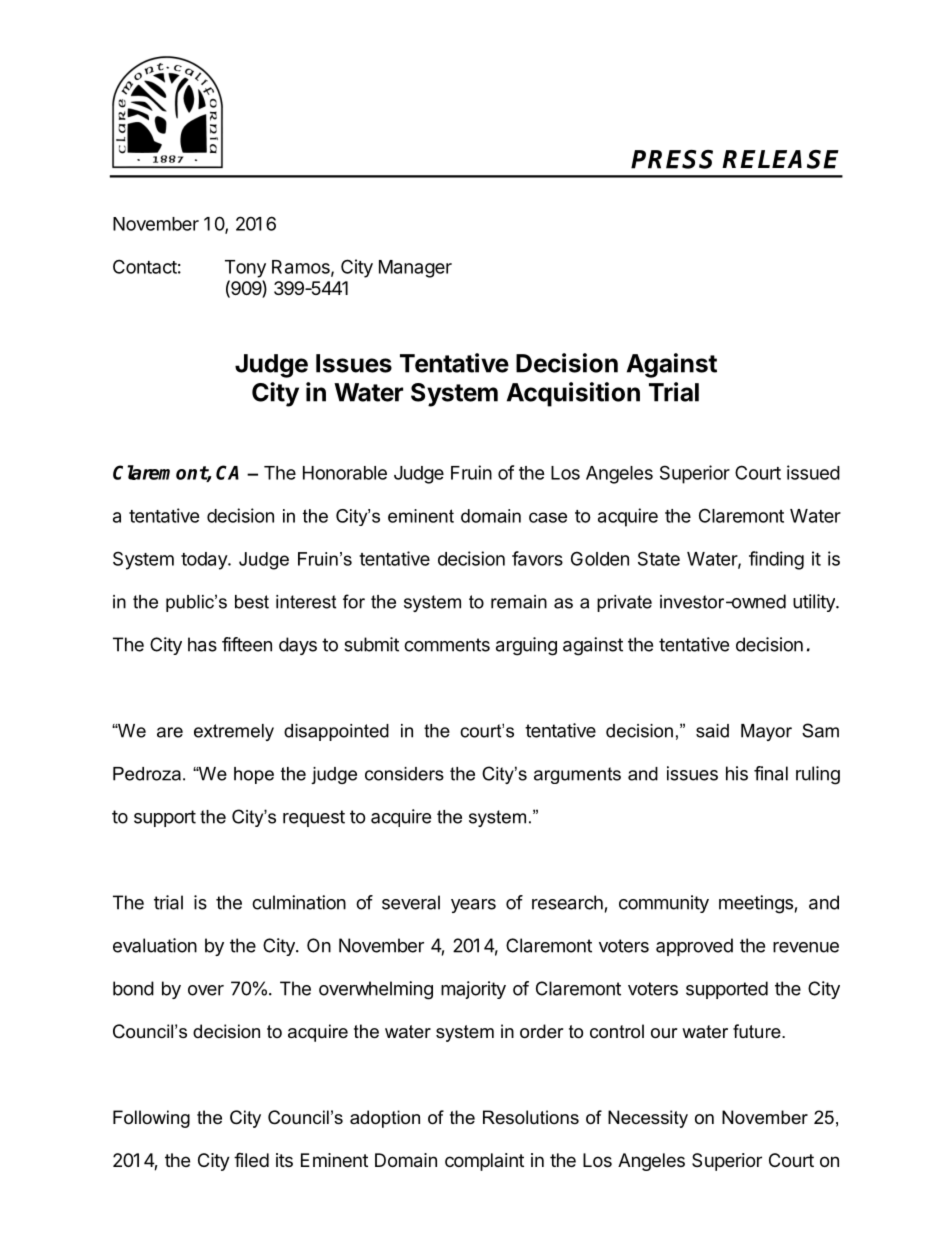  I want to click on has, so click(202, 644).
